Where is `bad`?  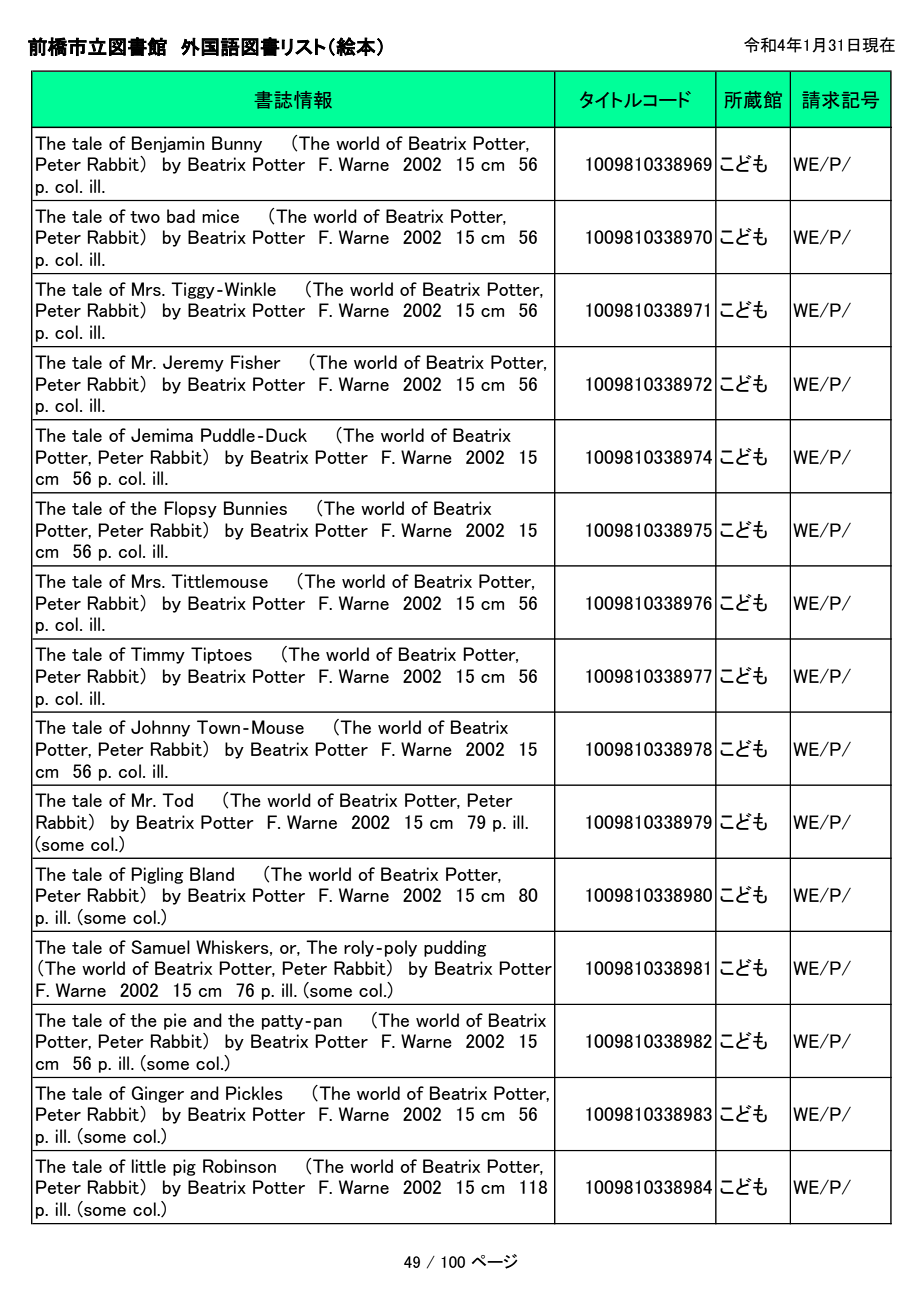 bad is located at coordinates (181, 216).
